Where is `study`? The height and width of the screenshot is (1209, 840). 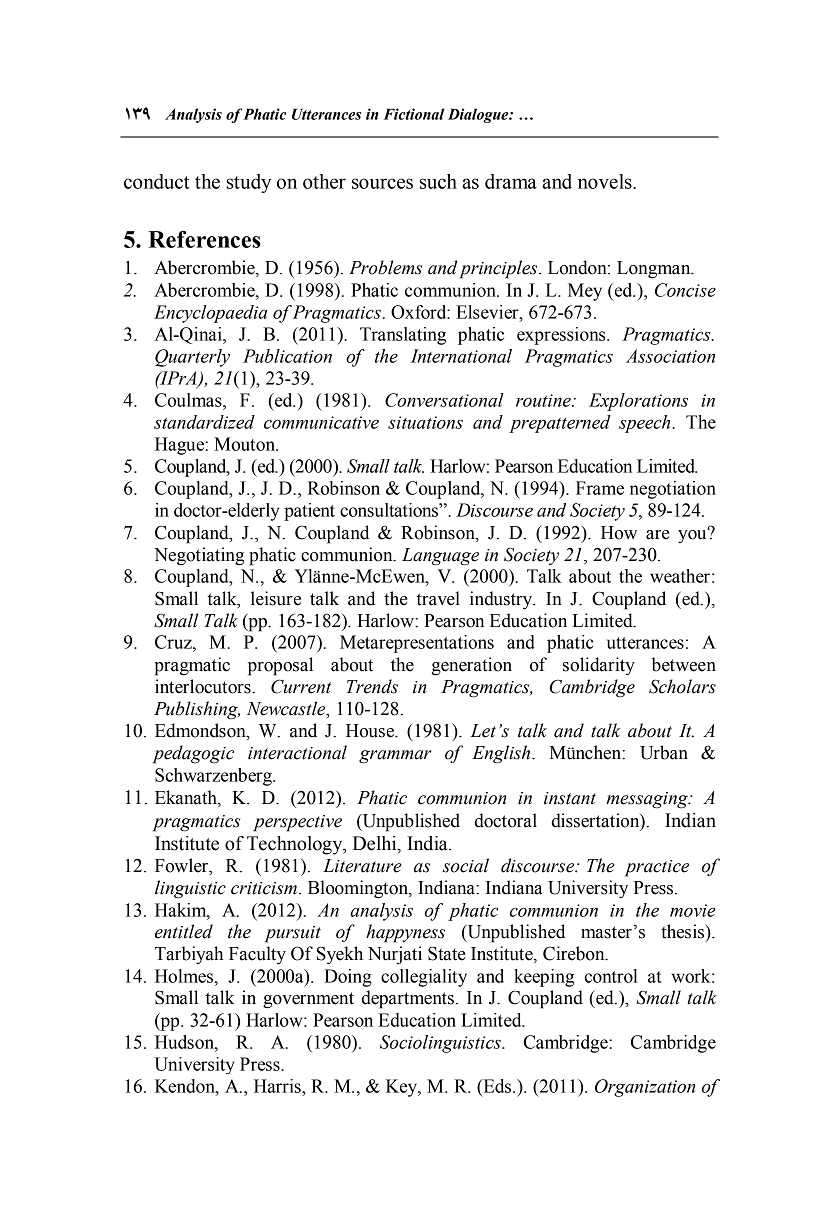 study is located at coordinates (249, 183).
